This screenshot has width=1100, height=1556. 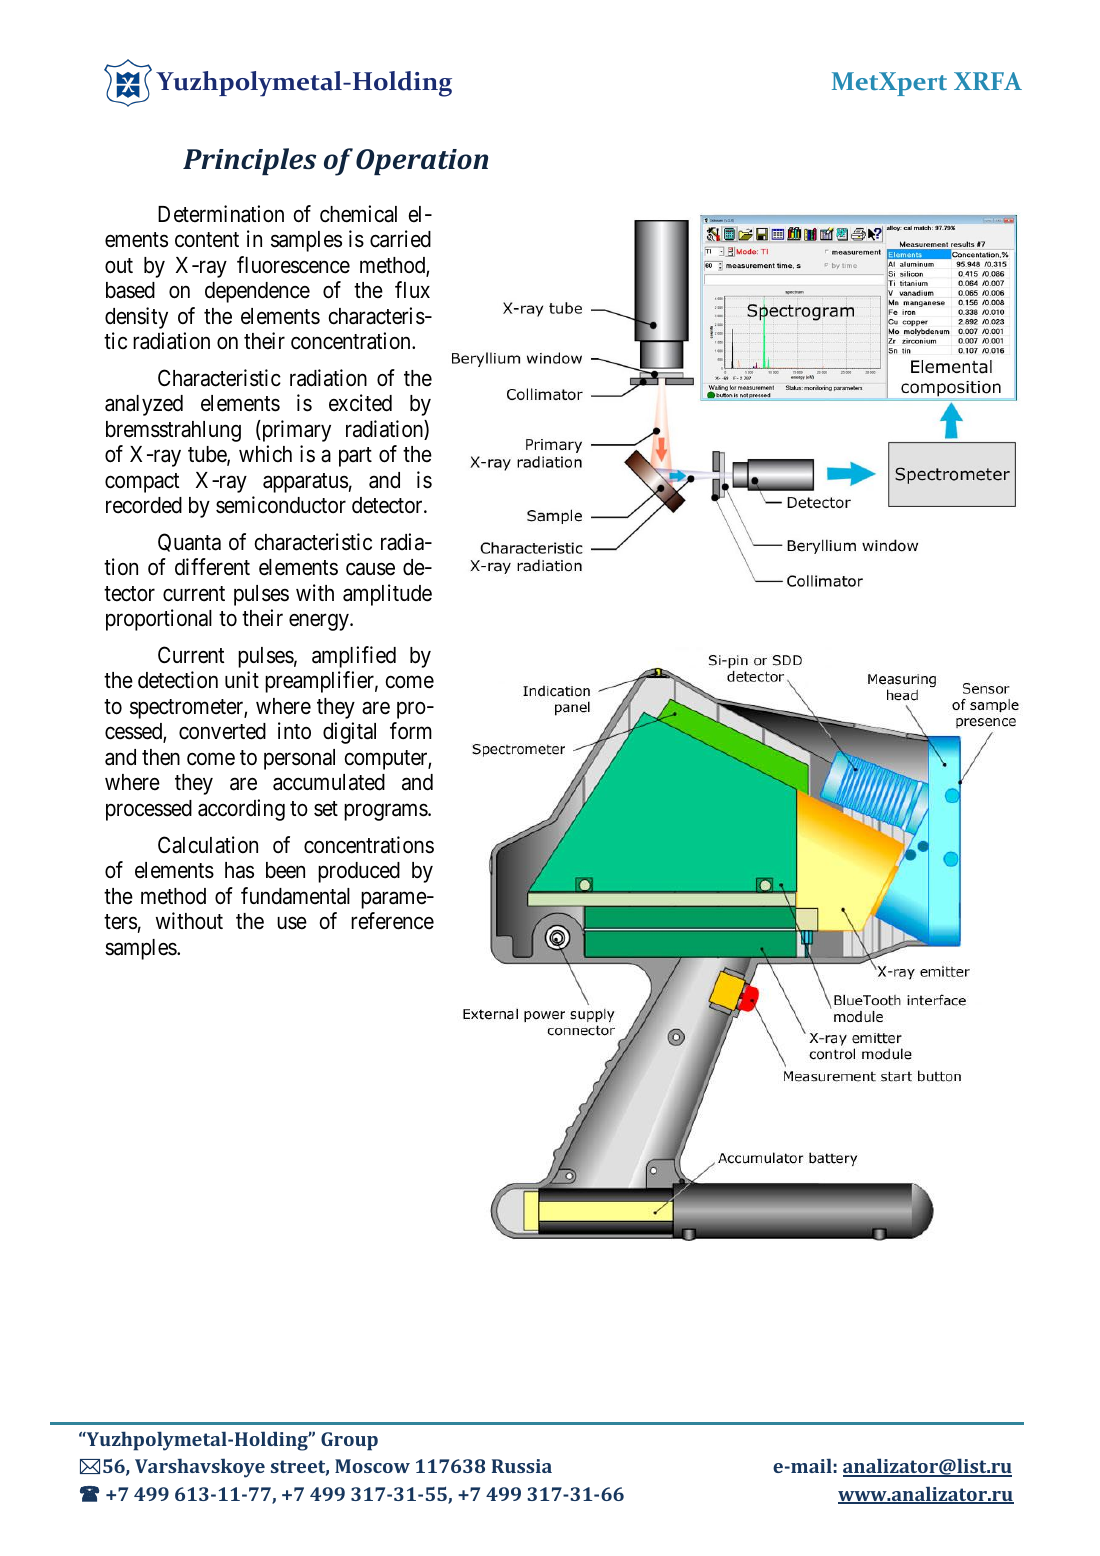 I want to click on fundamental, so click(x=295, y=896).
